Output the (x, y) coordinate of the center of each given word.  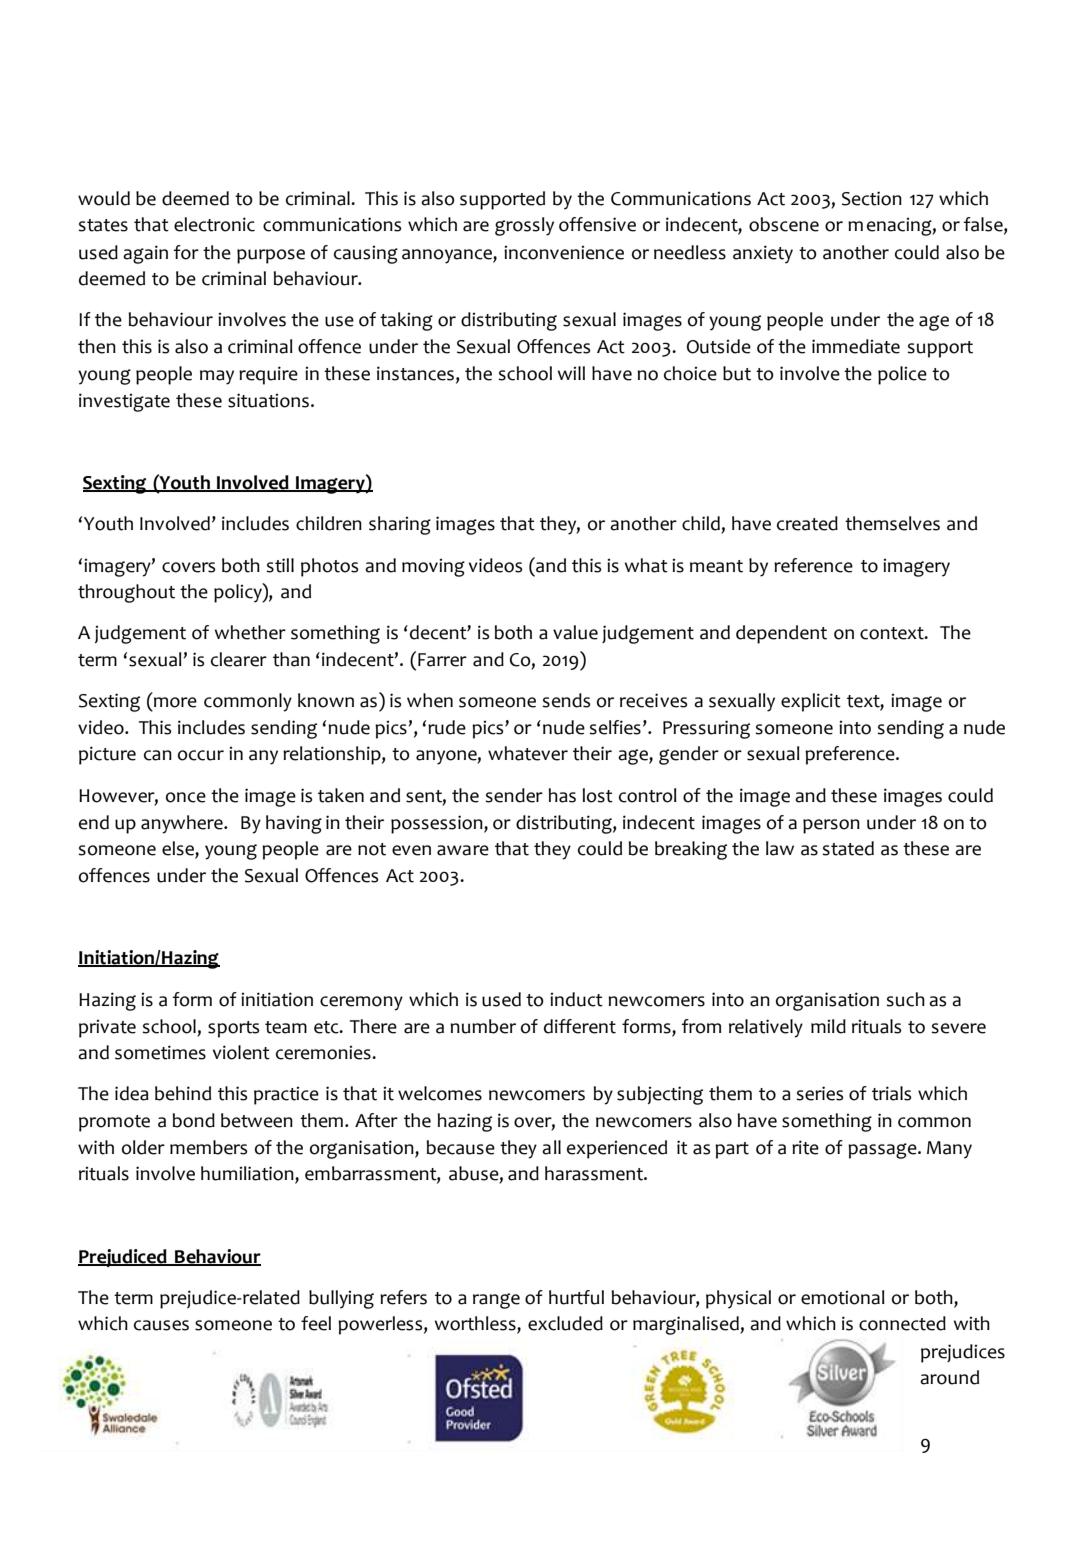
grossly (524, 226)
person (831, 826)
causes (161, 1325)
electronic (214, 224)
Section (872, 198)
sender (514, 795)
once (186, 797)
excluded (565, 1323)
